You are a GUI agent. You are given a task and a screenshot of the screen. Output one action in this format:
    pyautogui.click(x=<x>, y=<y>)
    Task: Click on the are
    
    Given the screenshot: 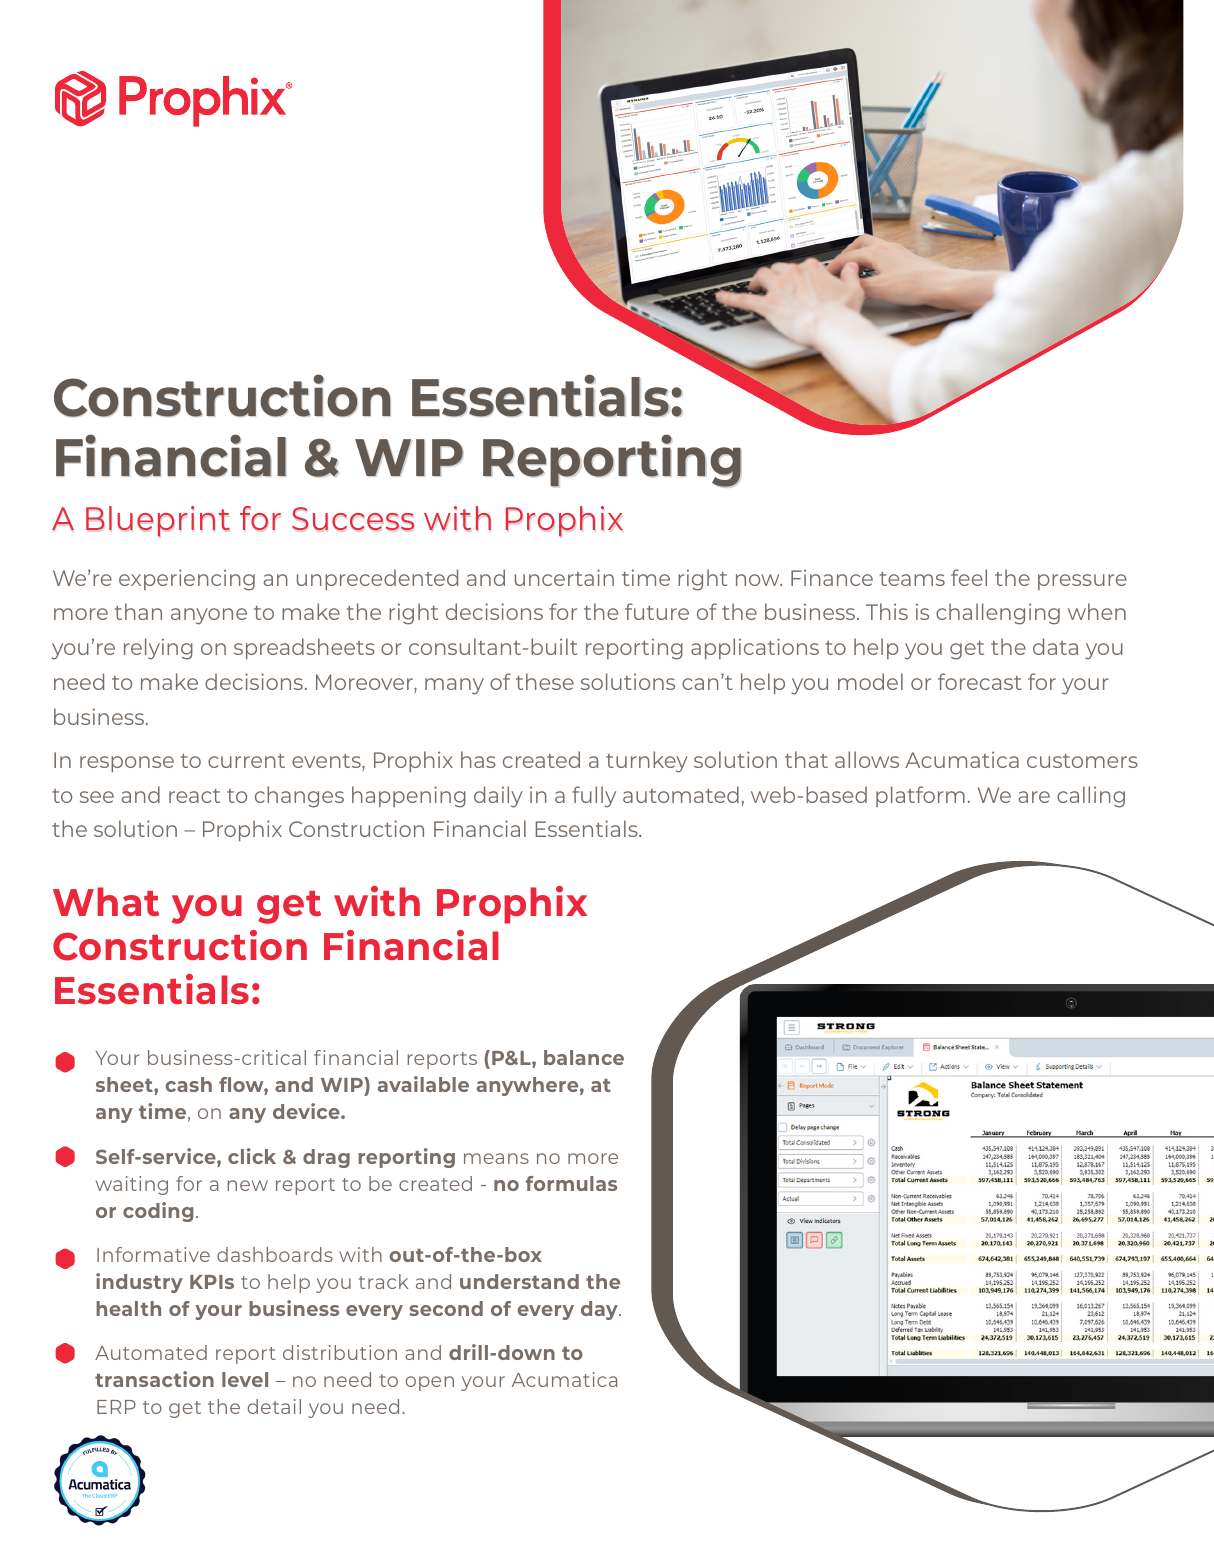 What is the action you would take?
    pyautogui.click(x=1034, y=797)
